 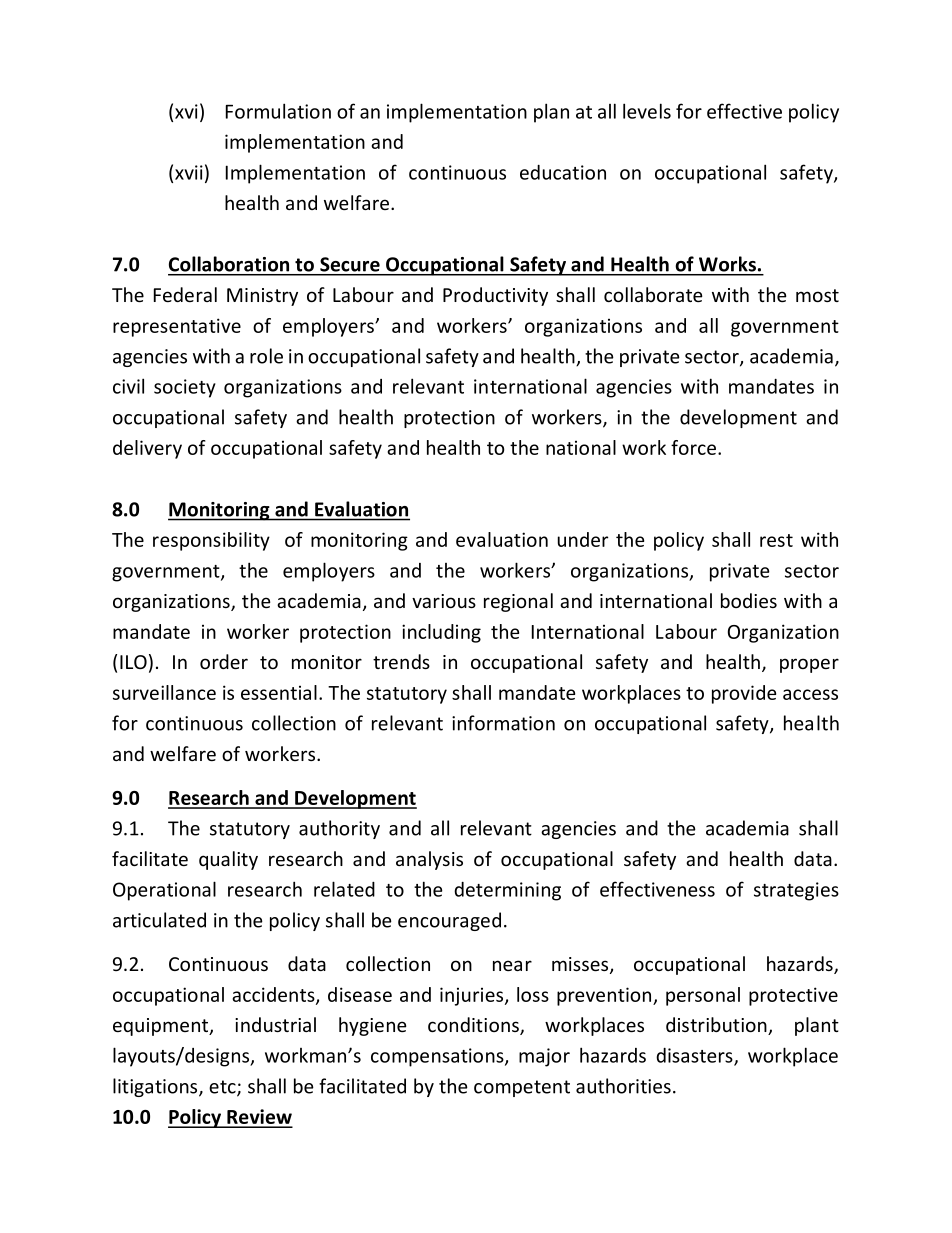 What do you see at coordinates (695, 1056) in the screenshot?
I see `disasters` at bounding box center [695, 1056].
